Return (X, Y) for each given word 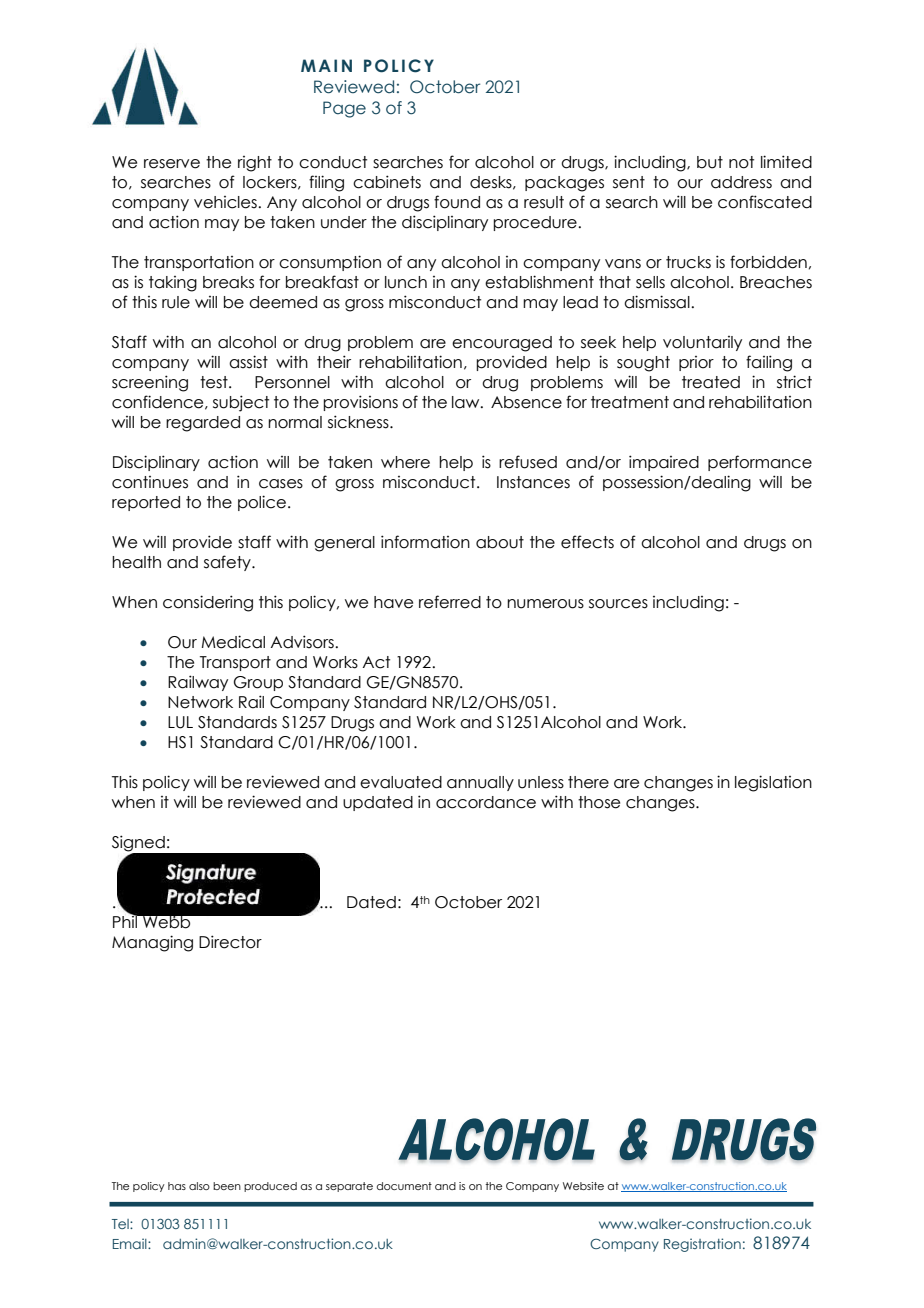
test (215, 382)
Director (230, 942)
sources (618, 604)
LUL (180, 722)
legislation (773, 783)
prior (696, 363)
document (404, 1186)
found (457, 202)
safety (228, 563)
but (710, 162)
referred (450, 602)
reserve (172, 164)
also (199, 1186)
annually (480, 783)
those (599, 802)
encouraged (502, 344)
